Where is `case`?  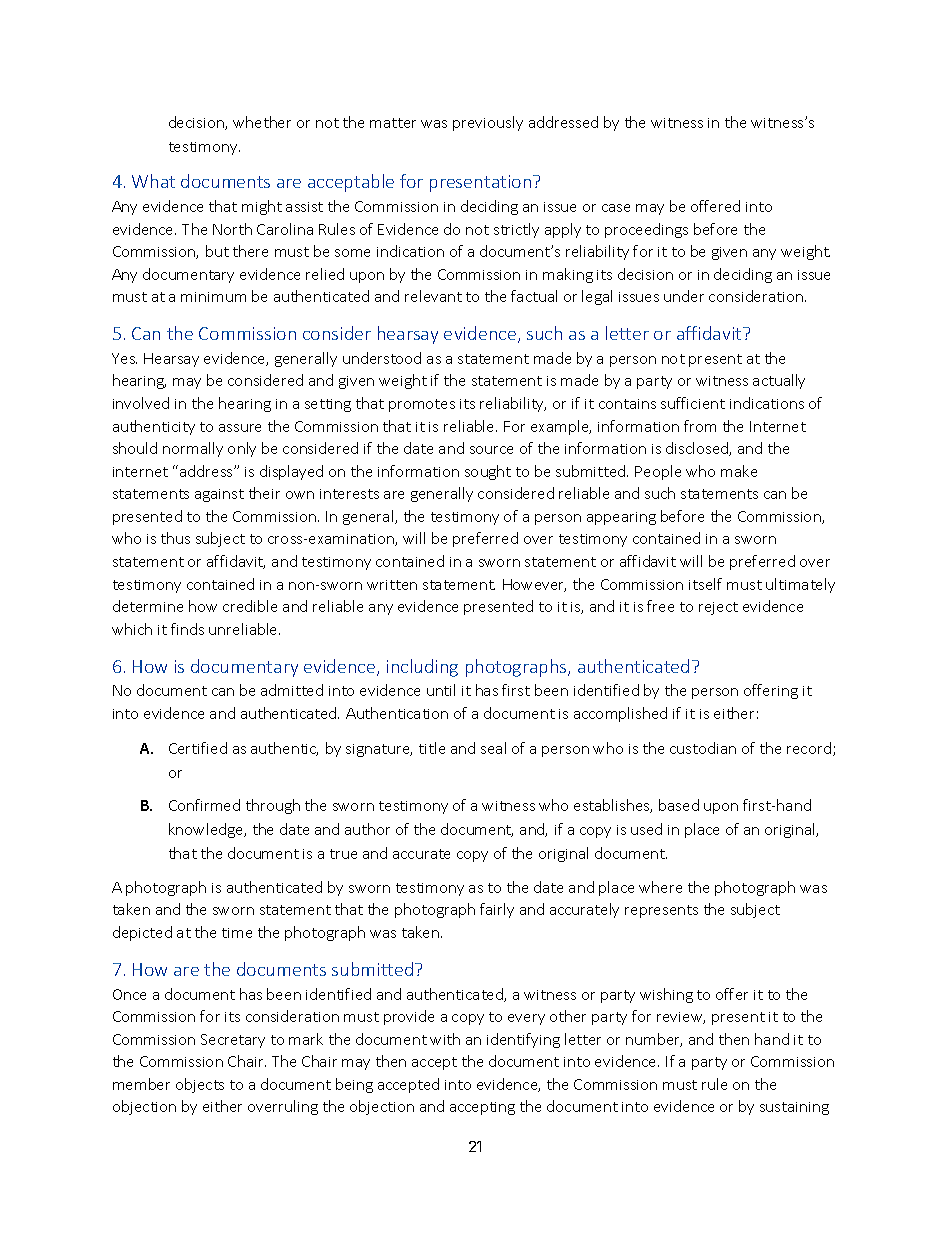 case is located at coordinates (616, 208).
